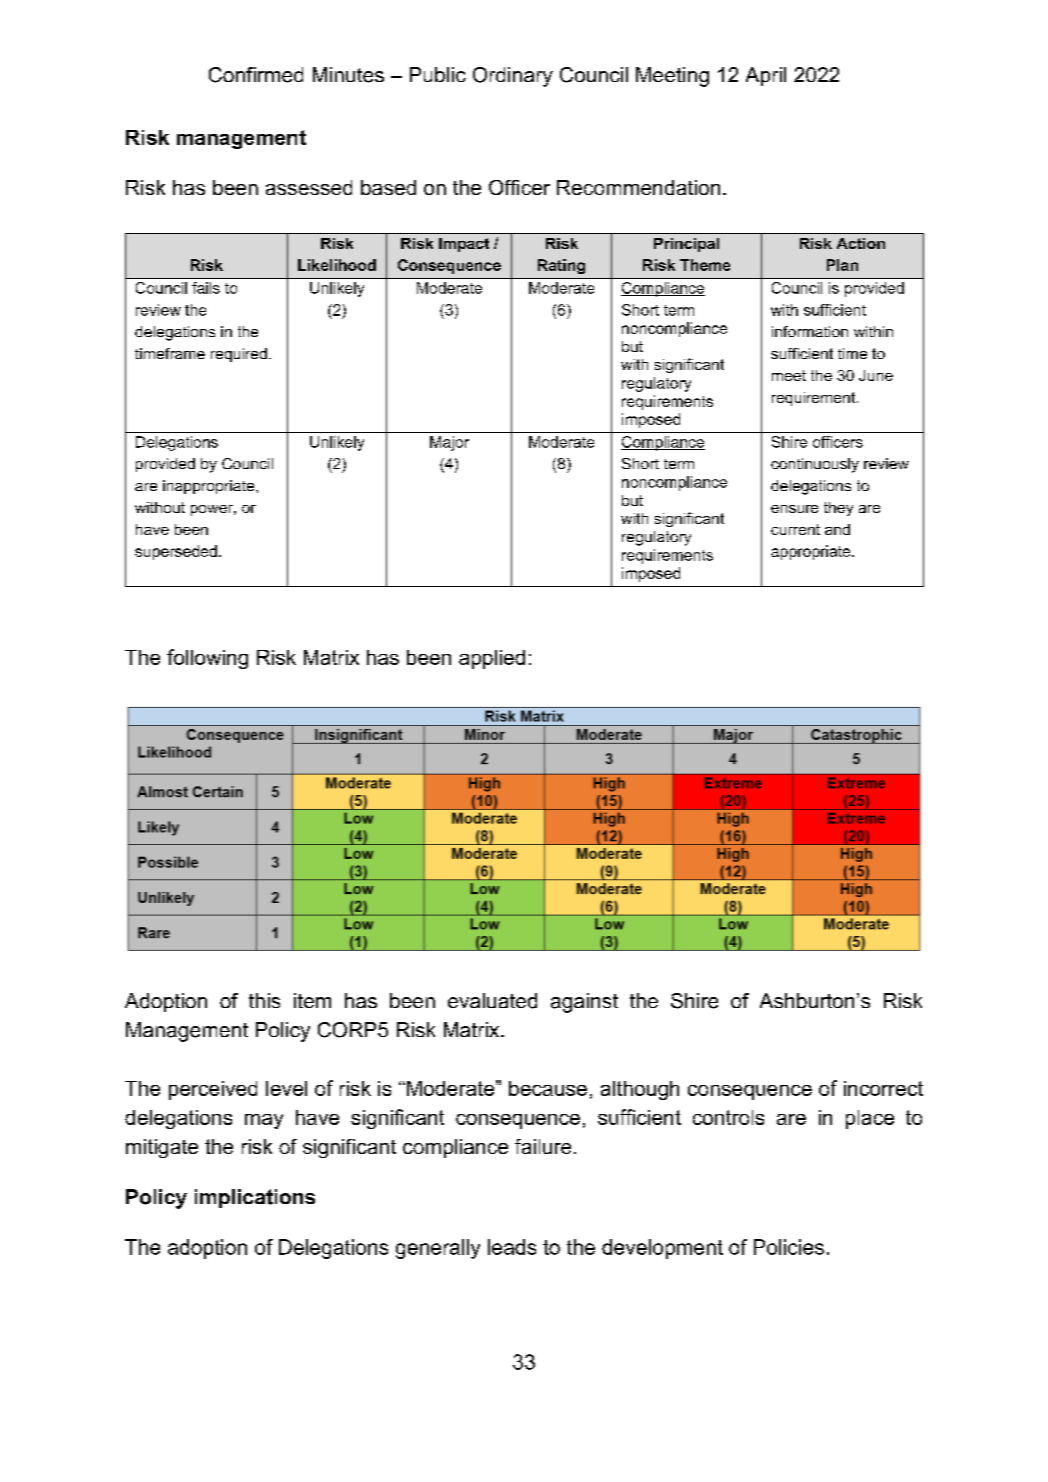  What do you see at coordinates (815, 465) in the image?
I see `continuously` at bounding box center [815, 465].
